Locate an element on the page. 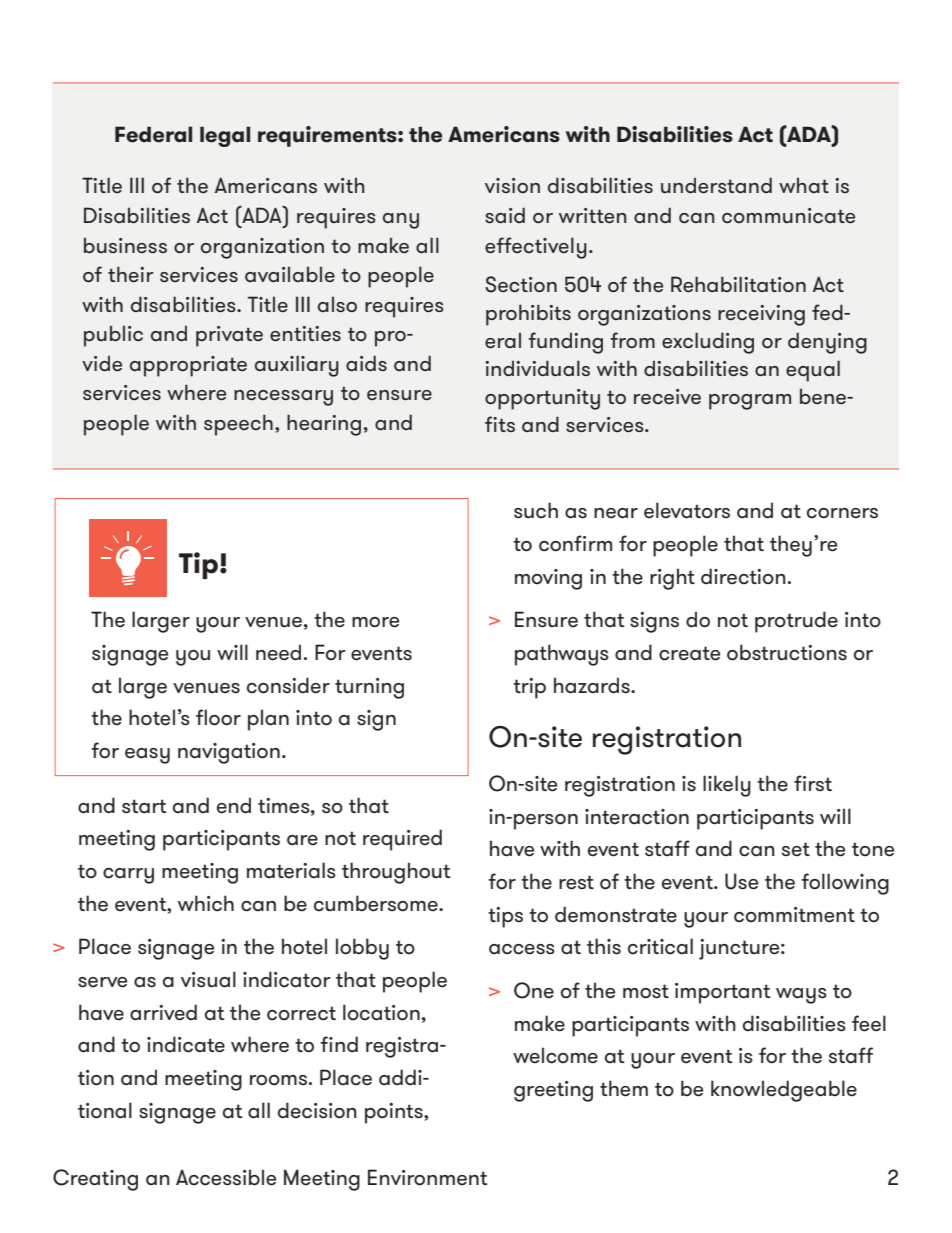 This image has height=1233, width=952. trip is located at coordinates (529, 688).
